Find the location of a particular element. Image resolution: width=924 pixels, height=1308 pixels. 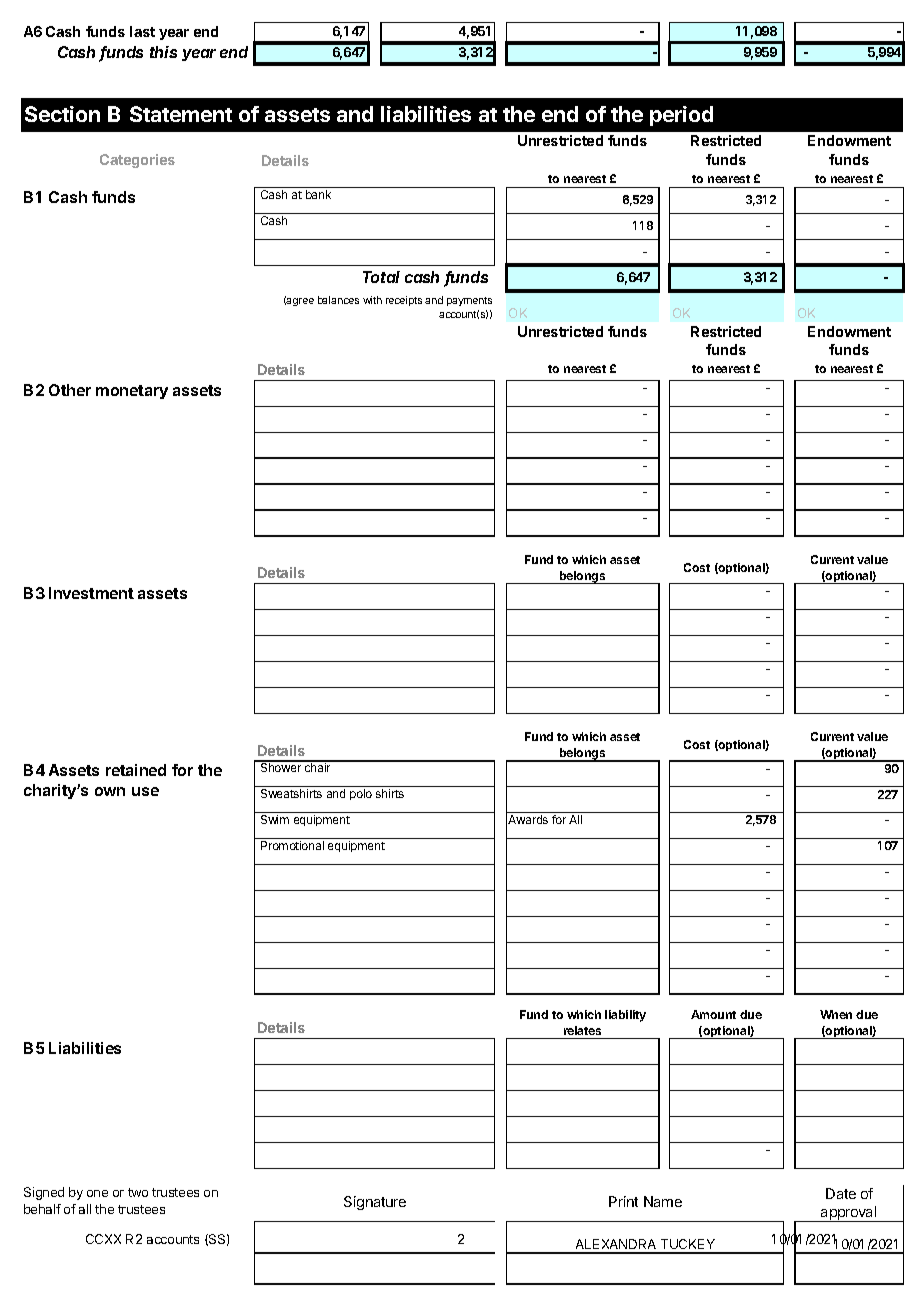

period is located at coordinates (681, 116).
